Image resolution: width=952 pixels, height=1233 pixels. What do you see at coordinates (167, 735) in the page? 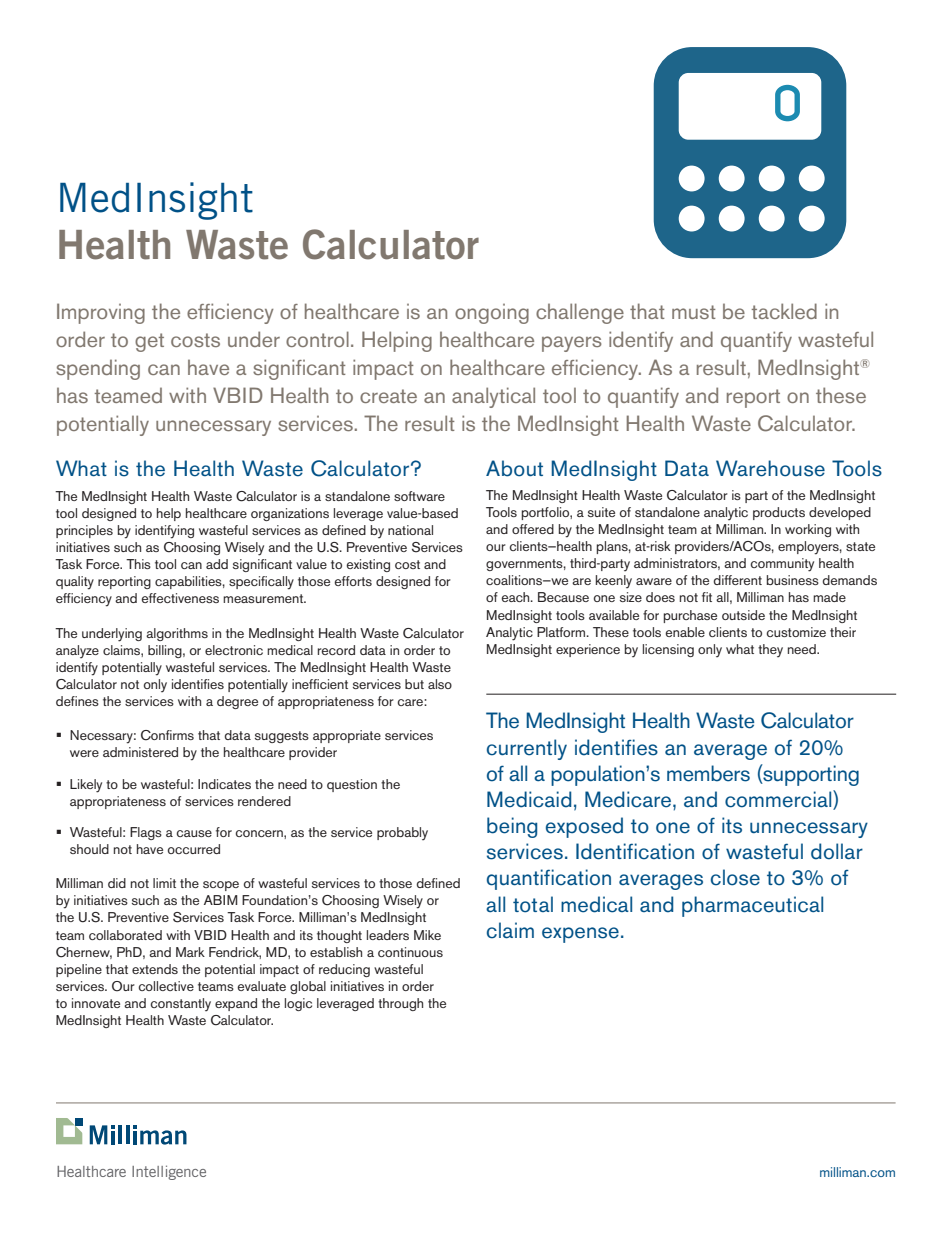
I see `Confirms` at bounding box center [167, 735].
